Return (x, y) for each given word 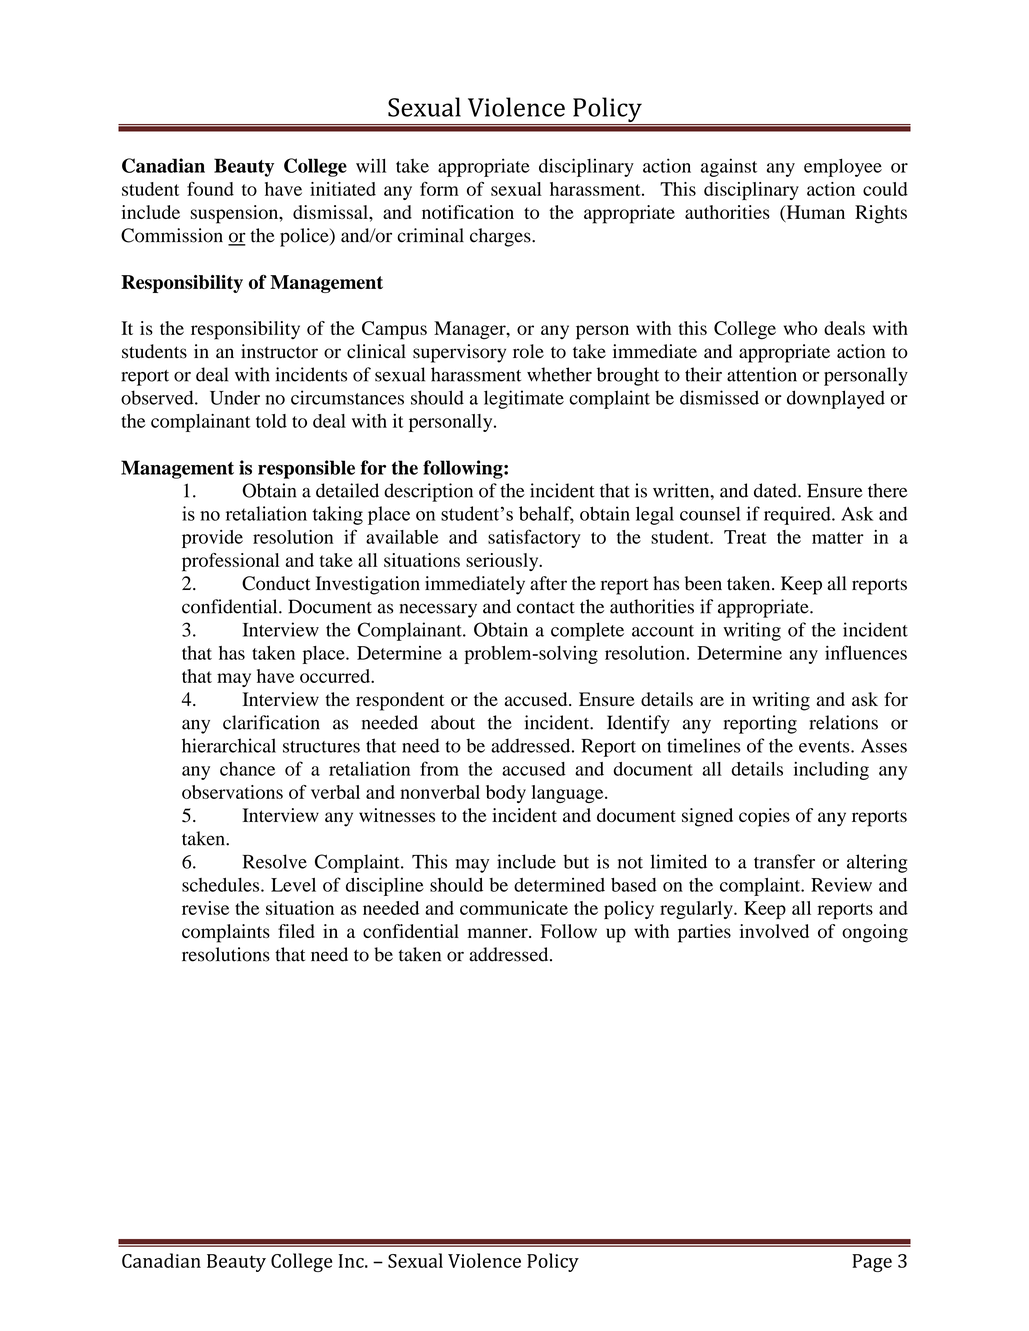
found (210, 188)
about (453, 722)
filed (296, 931)
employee (843, 168)
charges (501, 237)
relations (843, 722)
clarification (271, 722)
